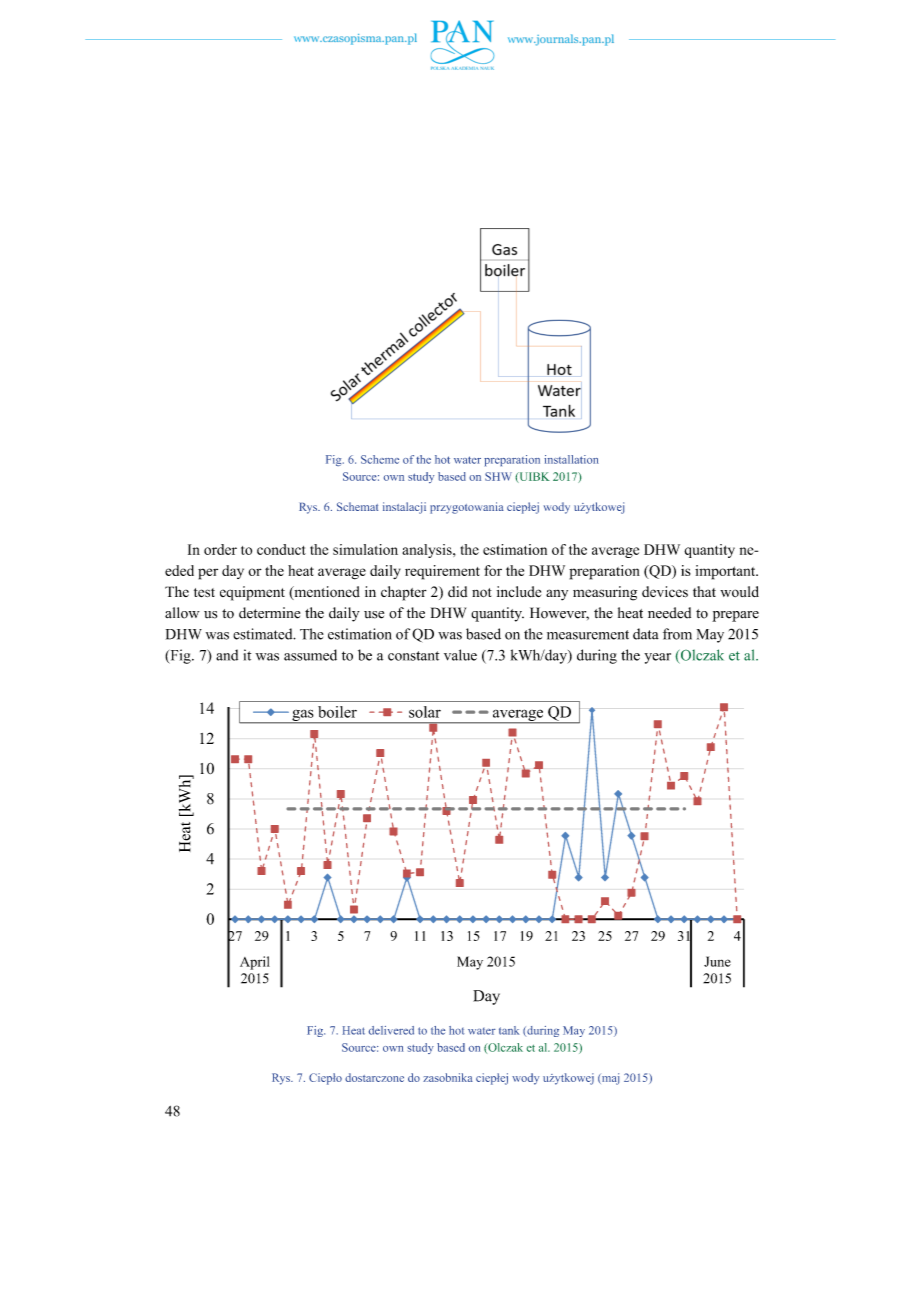  Describe the element at coordinates (657, 658) in the page. I see `year` at that location.
